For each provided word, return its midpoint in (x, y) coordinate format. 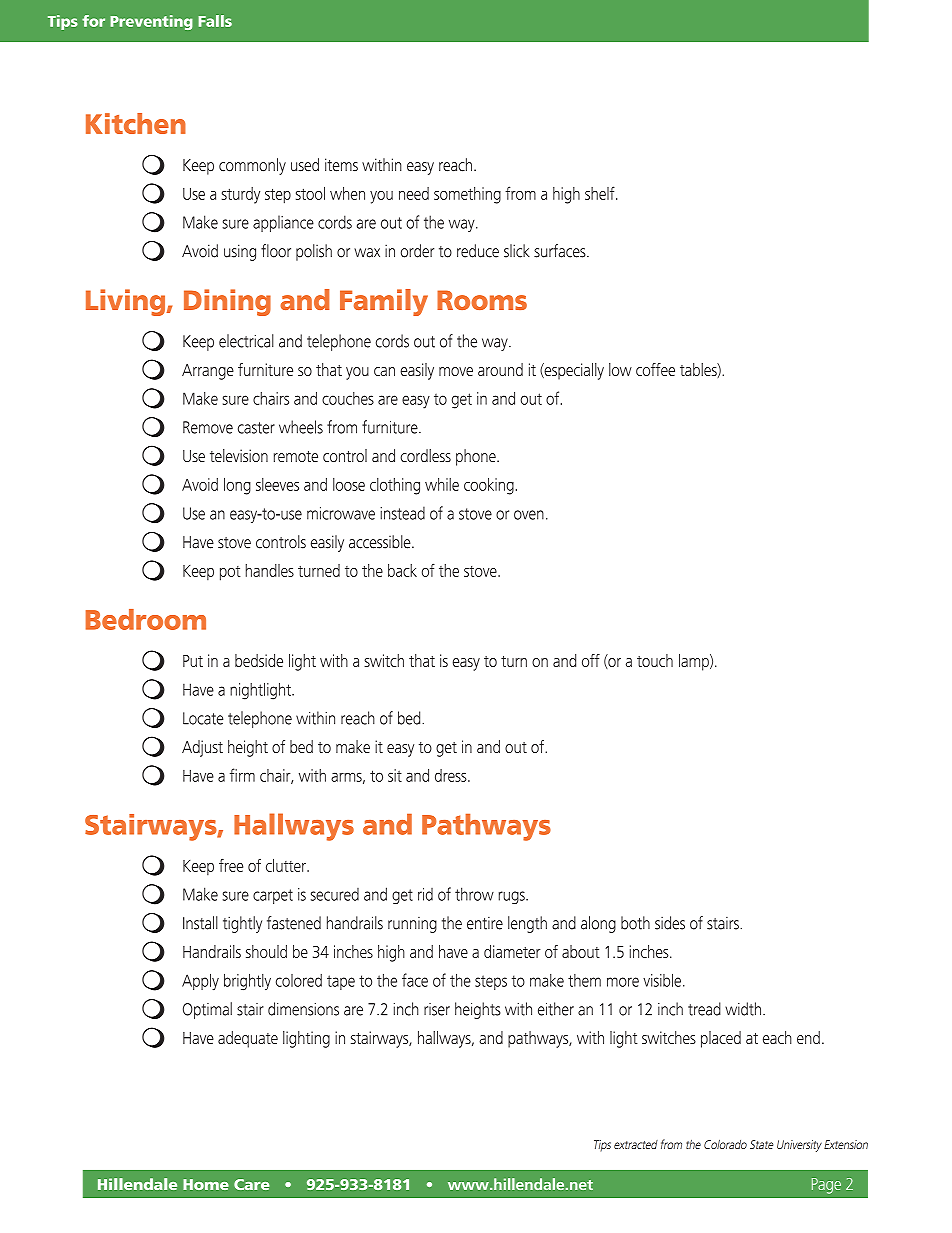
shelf (601, 193)
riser (437, 1009)
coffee (655, 369)
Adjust (202, 748)
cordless (425, 455)
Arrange (208, 372)
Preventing (151, 22)
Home (206, 1184)
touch (655, 660)
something (467, 195)
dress (452, 775)
